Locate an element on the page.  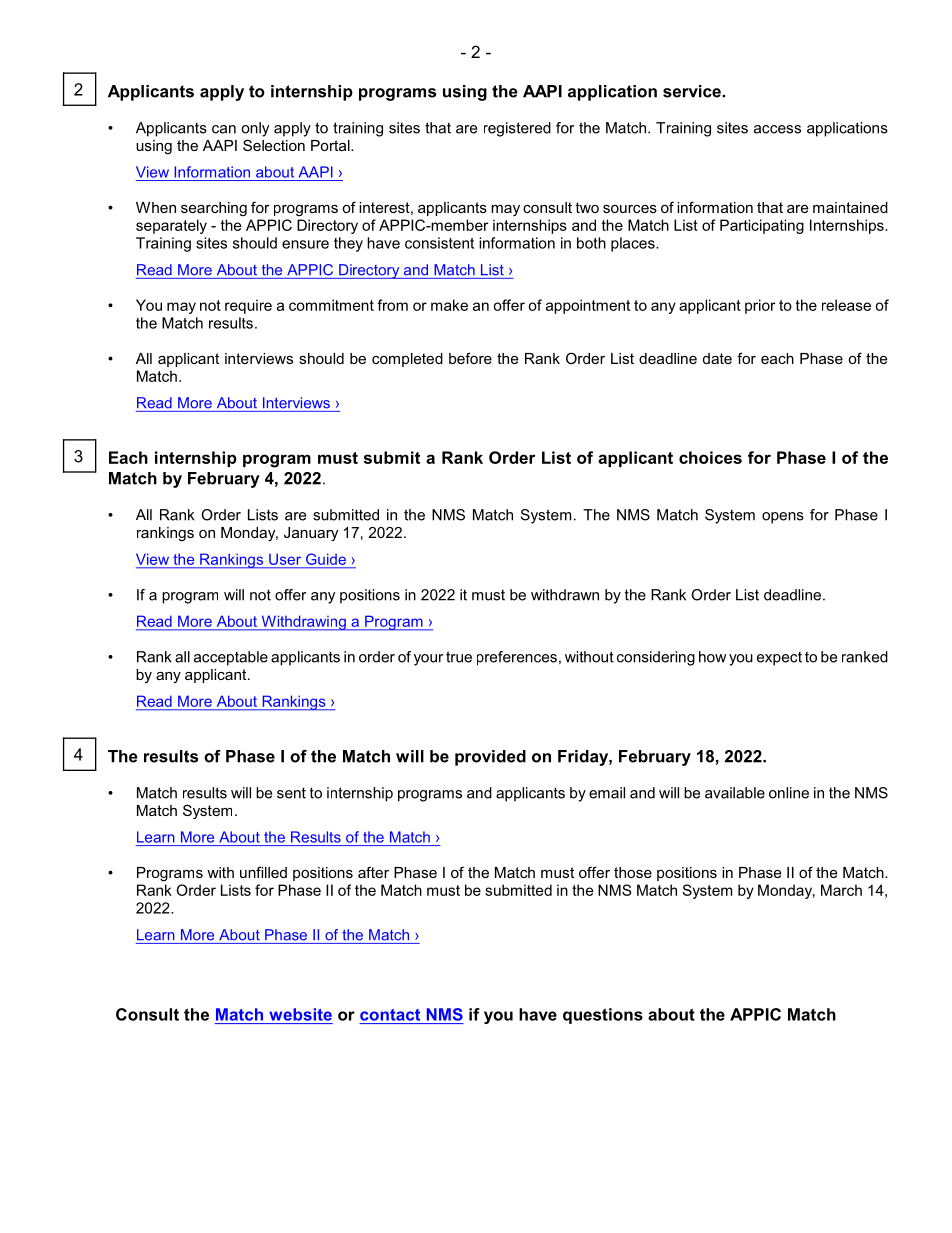
preferences is located at coordinates (517, 658).
